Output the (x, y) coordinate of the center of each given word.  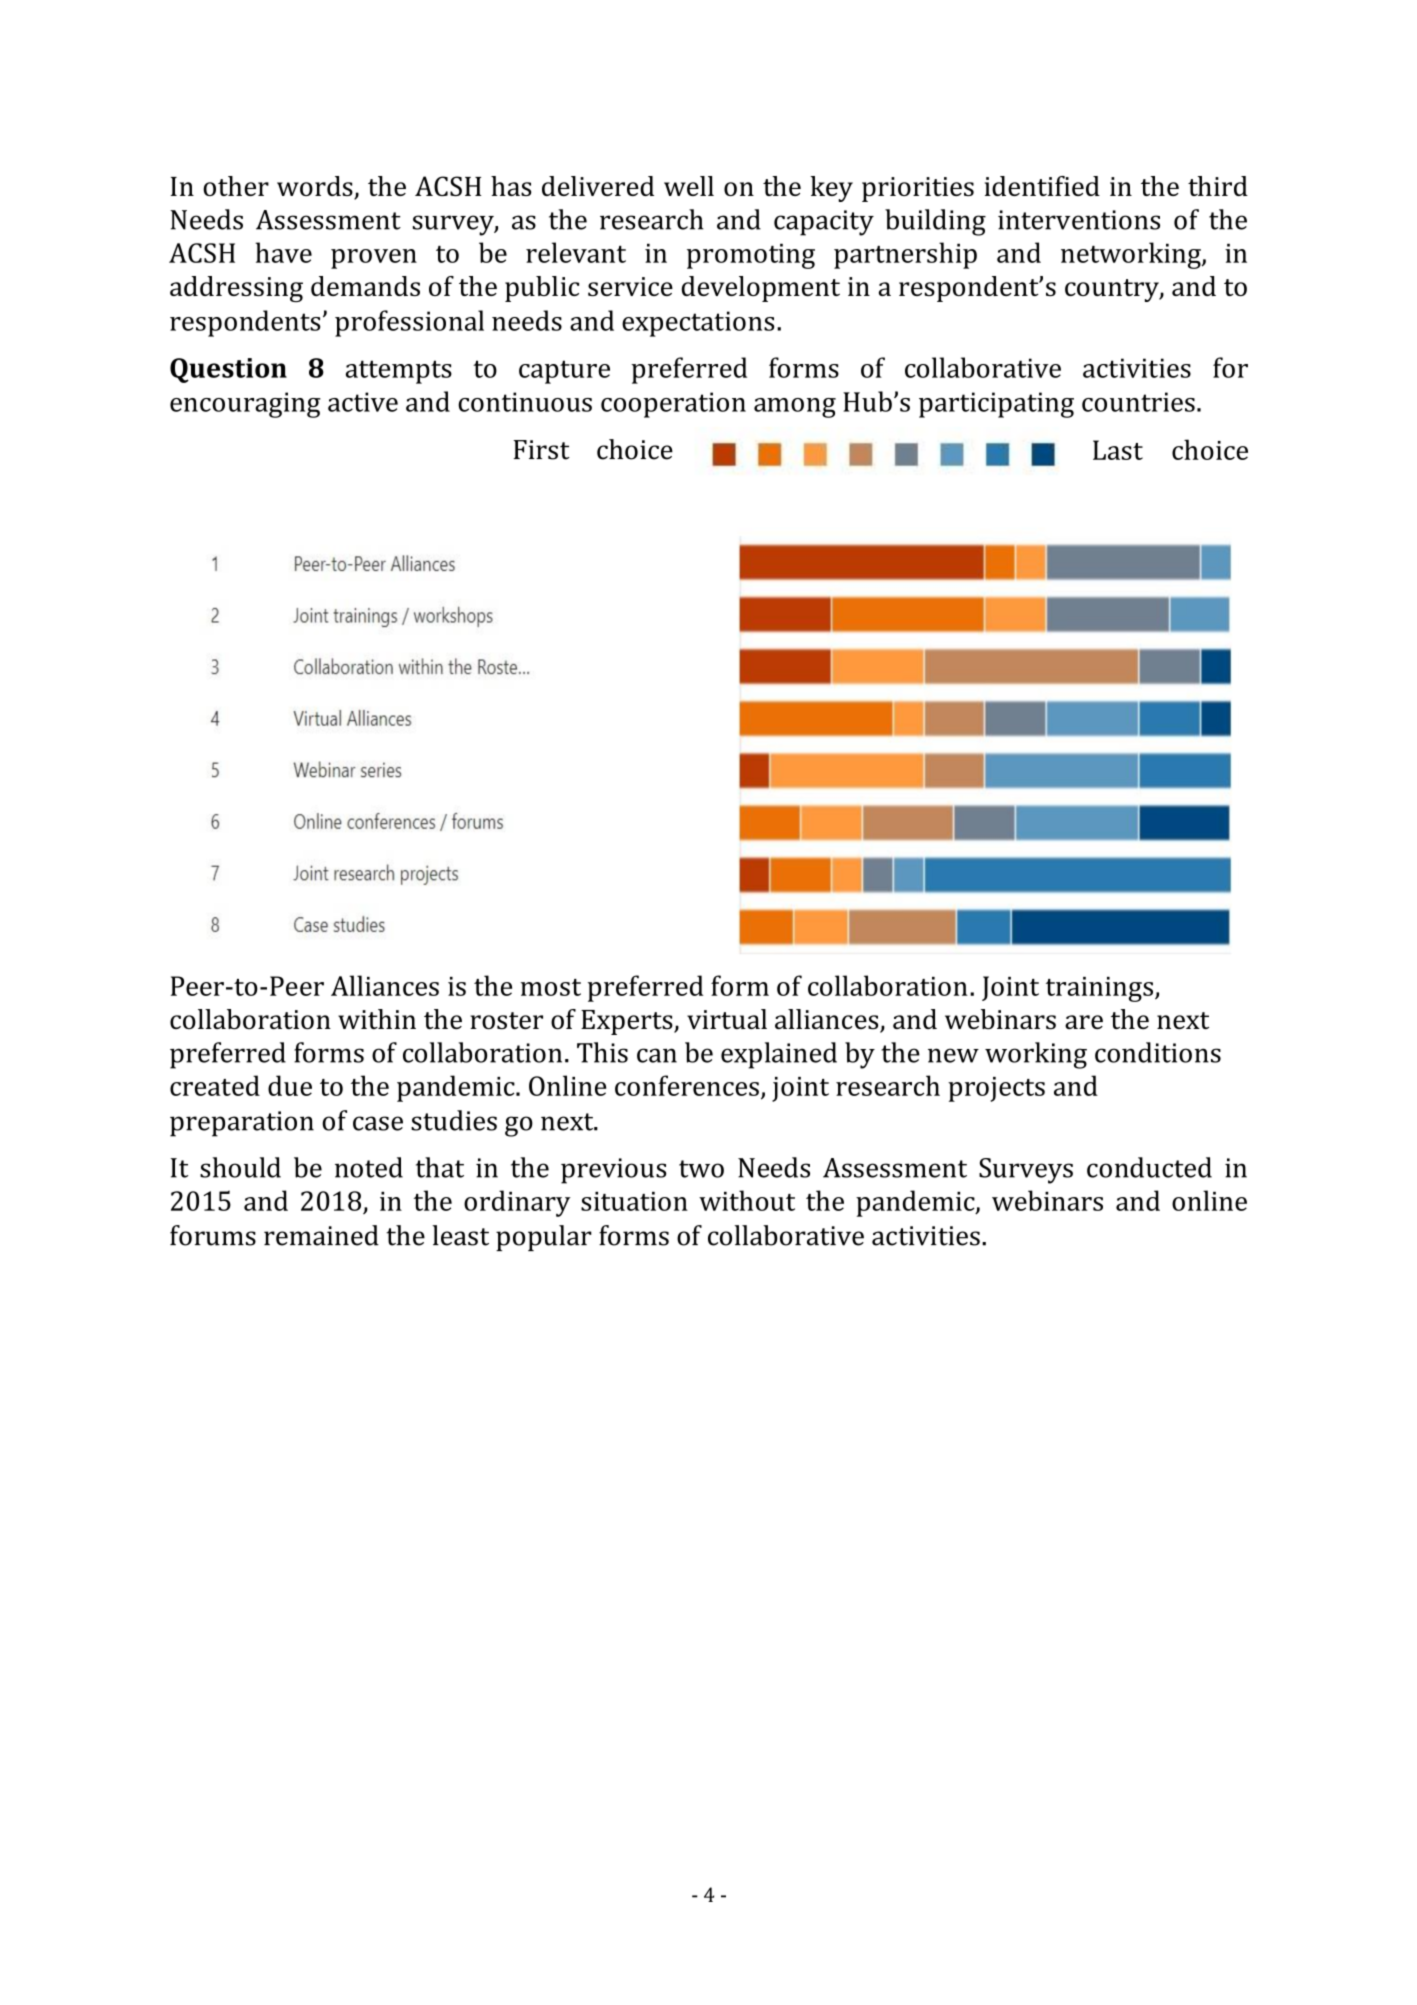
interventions (1079, 220)
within (377, 1019)
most (551, 987)
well (689, 186)
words (316, 187)
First (541, 450)
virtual (727, 1019)
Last (1118, 450)
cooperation (673, 405)
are (1084, 1022)
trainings (1101, 989)
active (363, 402)
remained (321, 1235)
